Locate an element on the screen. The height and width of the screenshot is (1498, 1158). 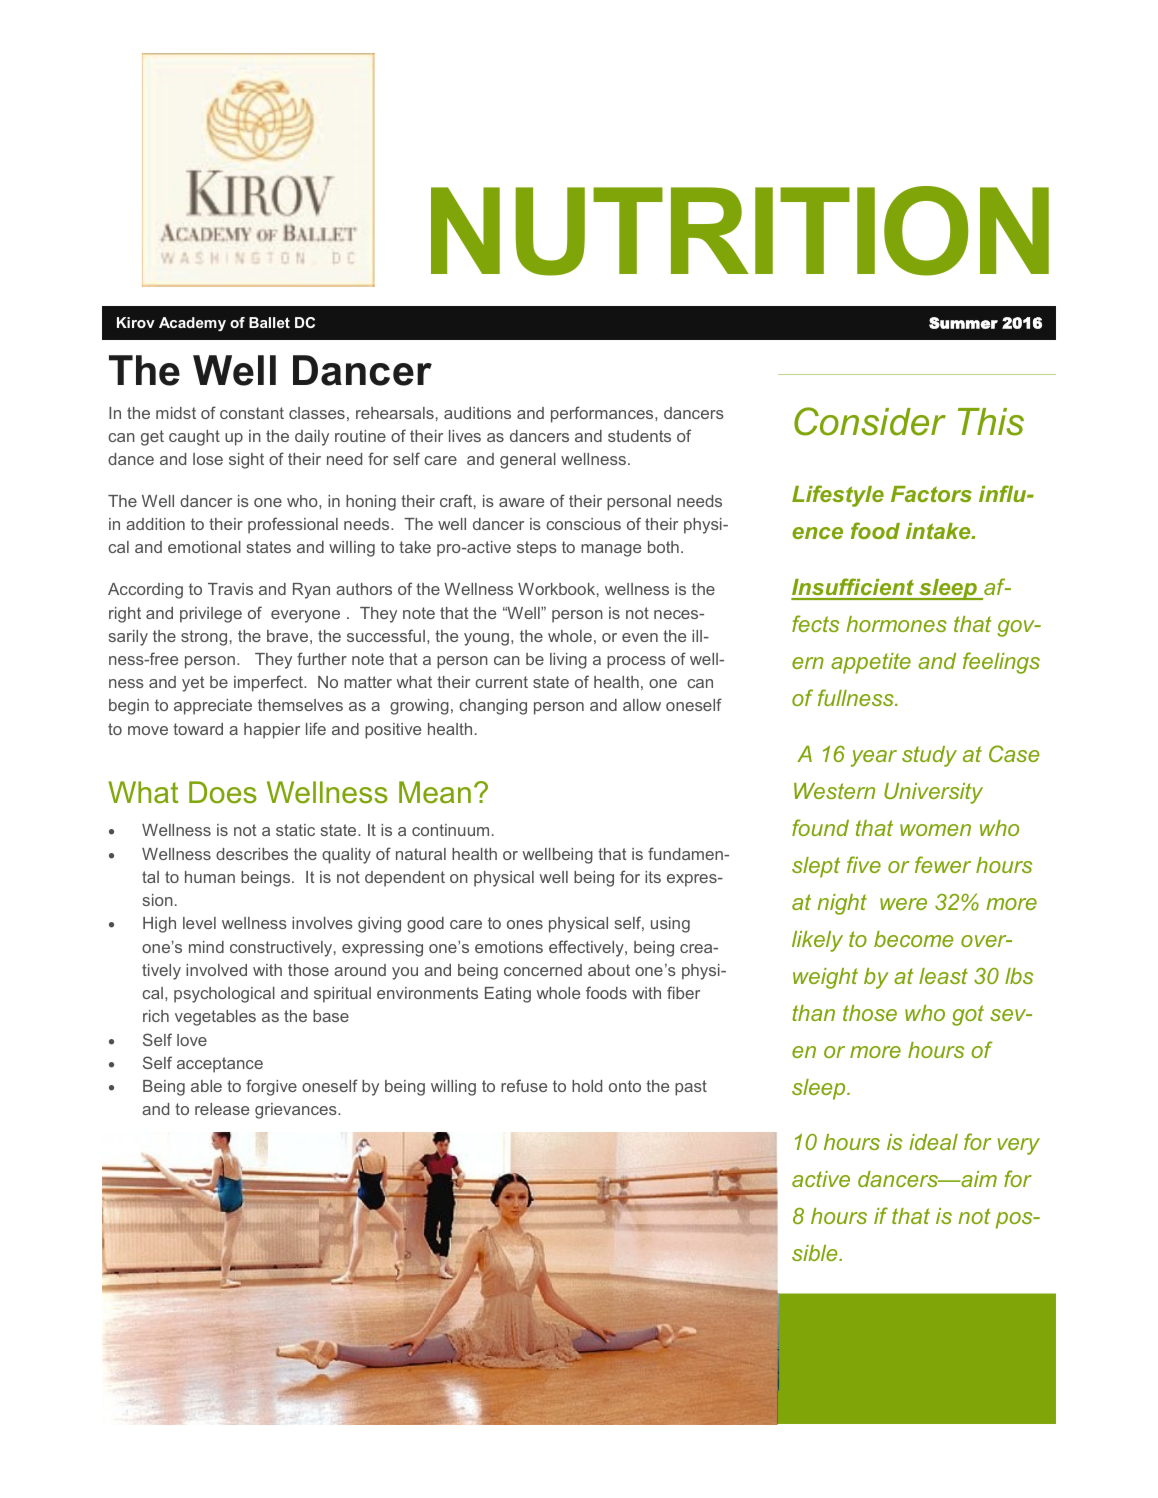
Summer is located at coordinates (963, 323).
